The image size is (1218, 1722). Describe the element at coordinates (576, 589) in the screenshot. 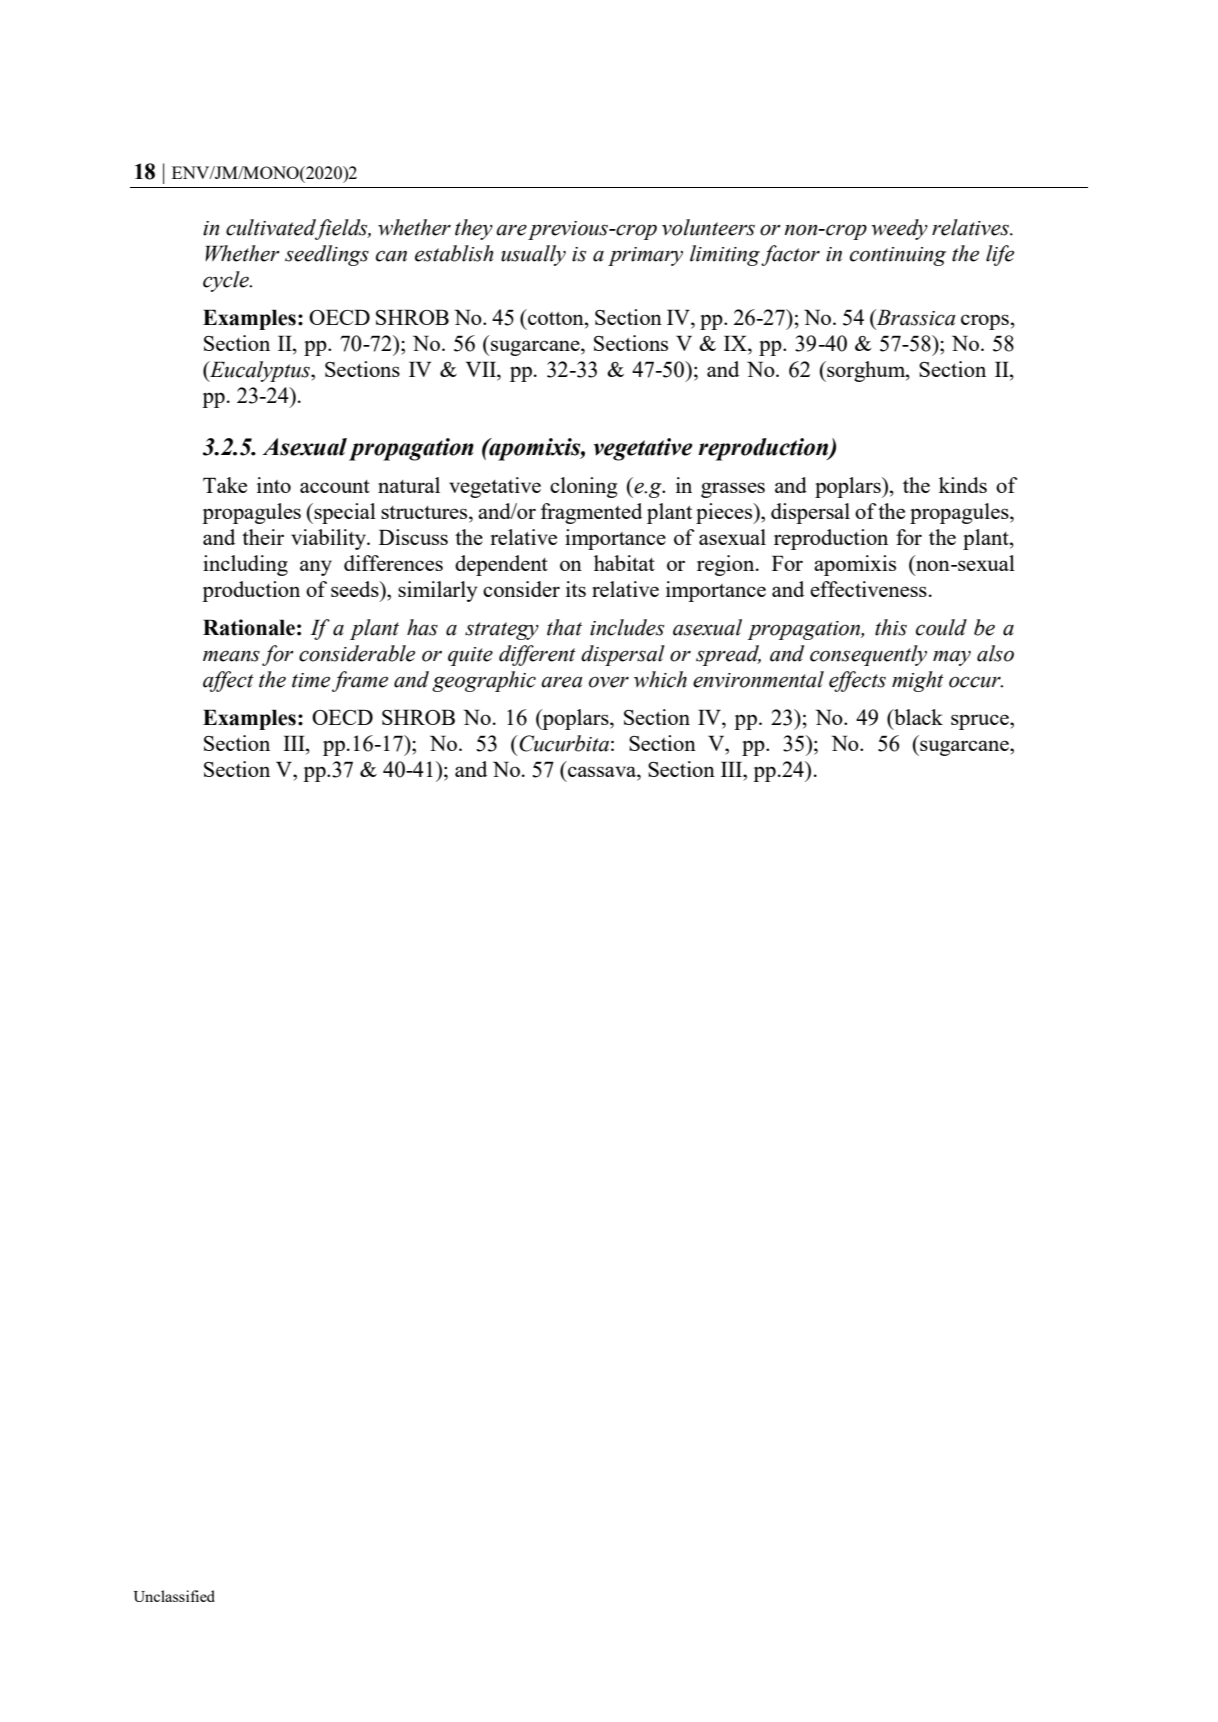

I see `its` at that location.
